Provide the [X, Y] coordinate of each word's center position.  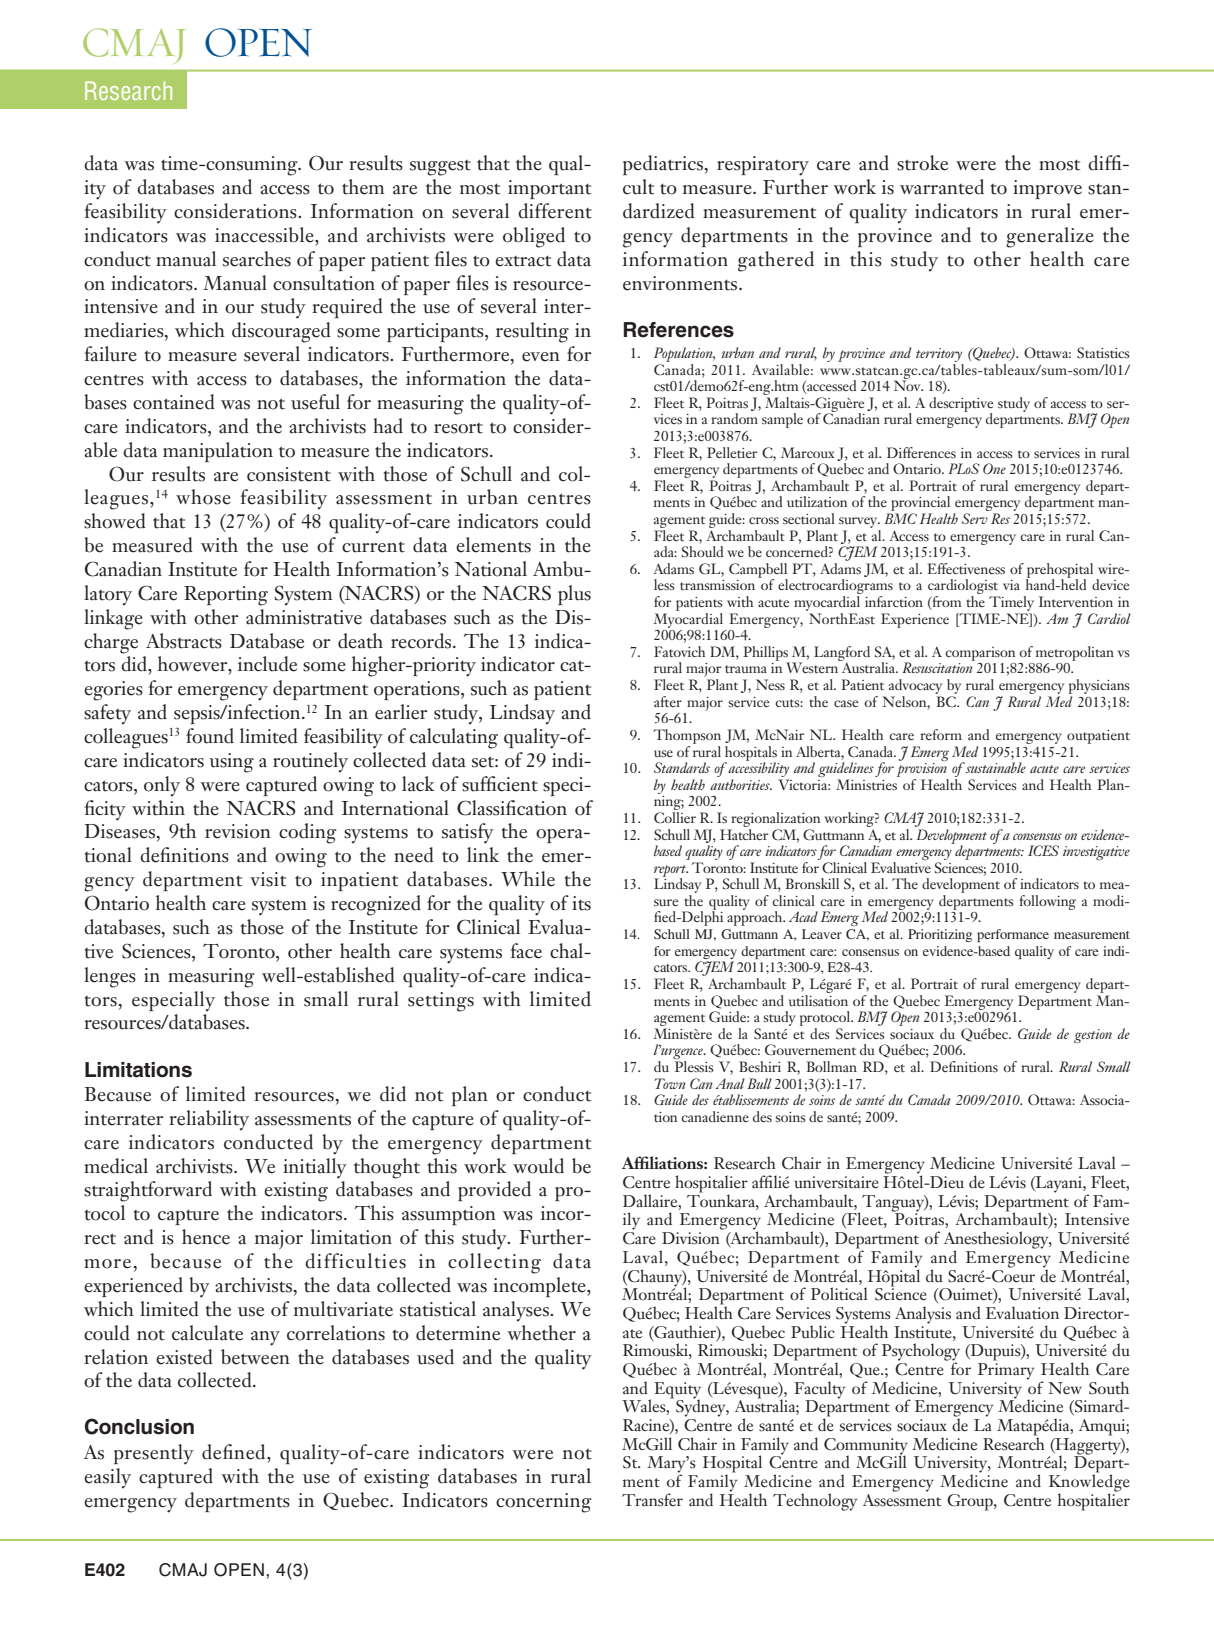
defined [235, 1452]
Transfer [652, 1500]
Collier [675, 816]
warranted [942, 187]
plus [574, 595]
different [555, 211]
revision [238, 831]
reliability [209, 1120]
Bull [759, 1083]
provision [922, 770]
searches [257, 259]
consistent [289, 474]
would [538, 1166]
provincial [919, 505]
